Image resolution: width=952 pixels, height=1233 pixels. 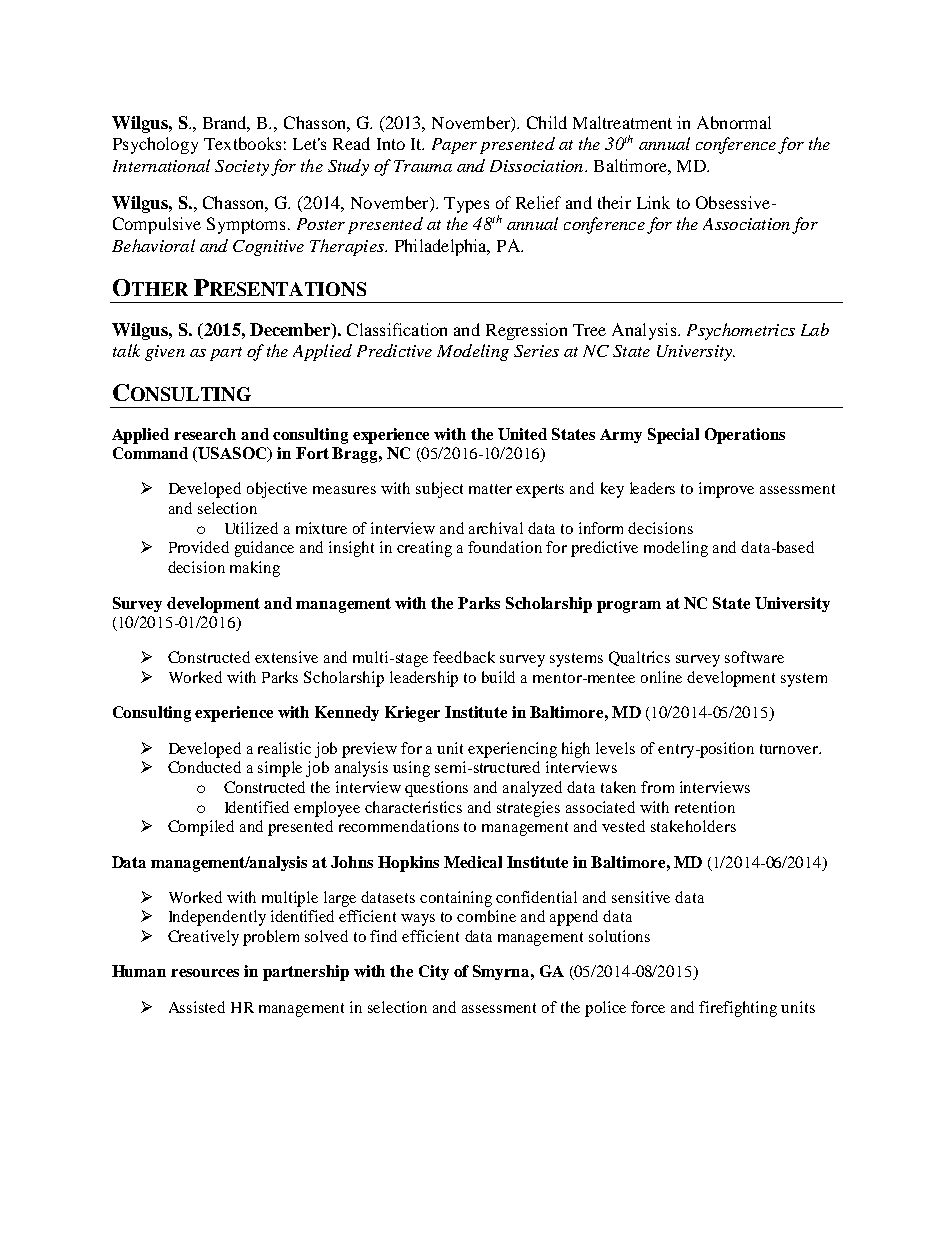 I want to click on Textbooks, so click(x=242, y=143).
